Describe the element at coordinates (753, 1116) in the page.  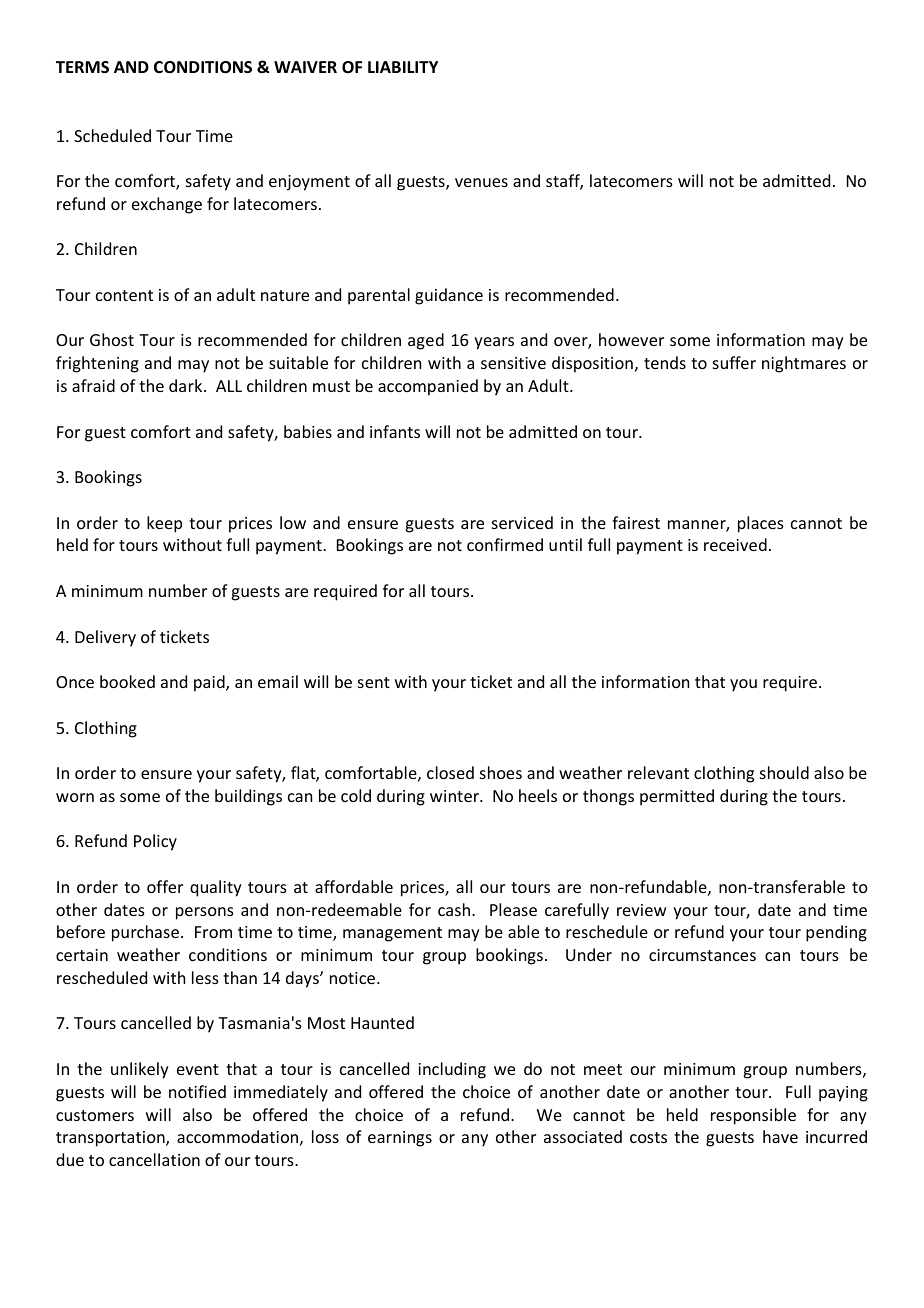
I see `responsible` at that location.
